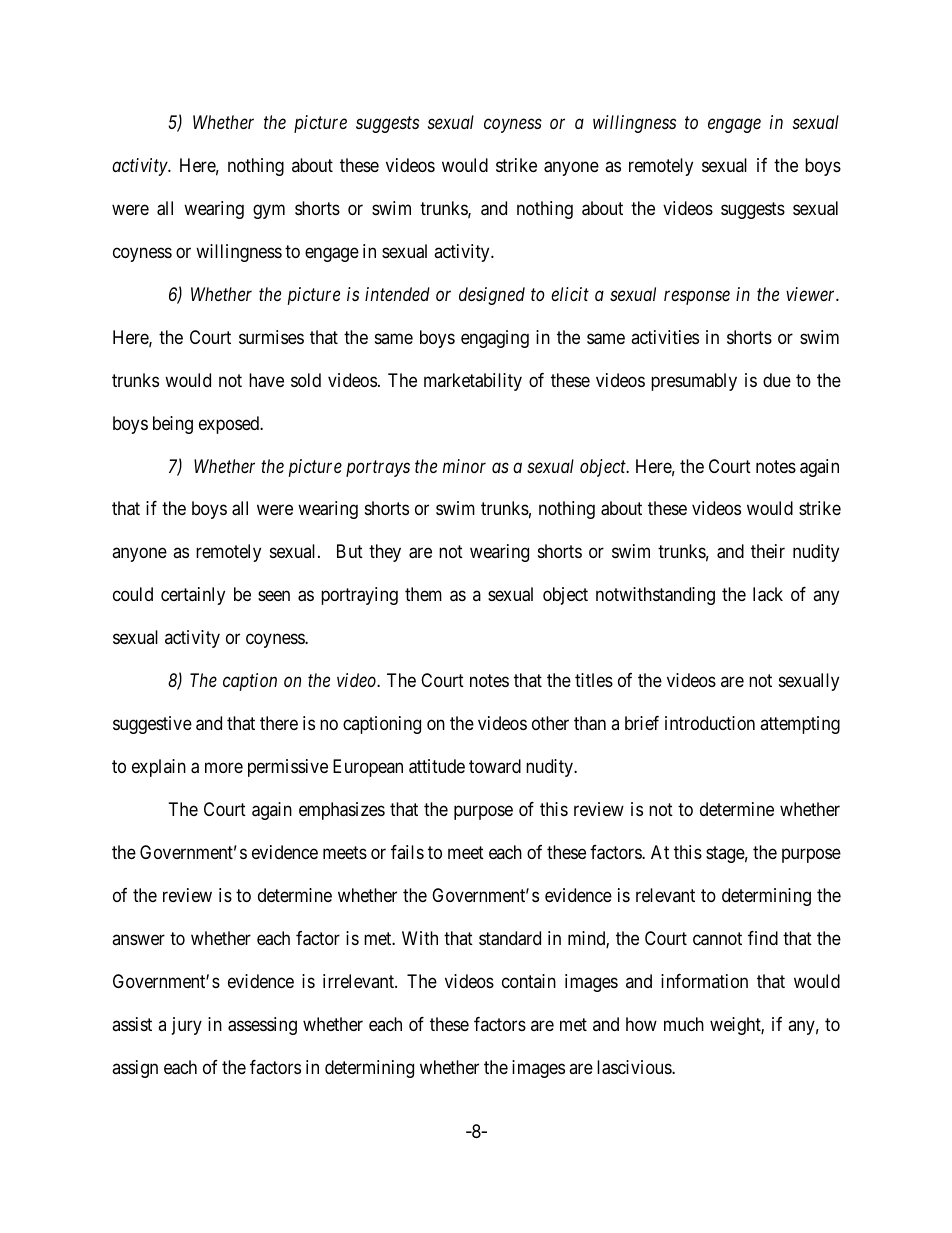  I want to click on contain, so click(529, 981).
